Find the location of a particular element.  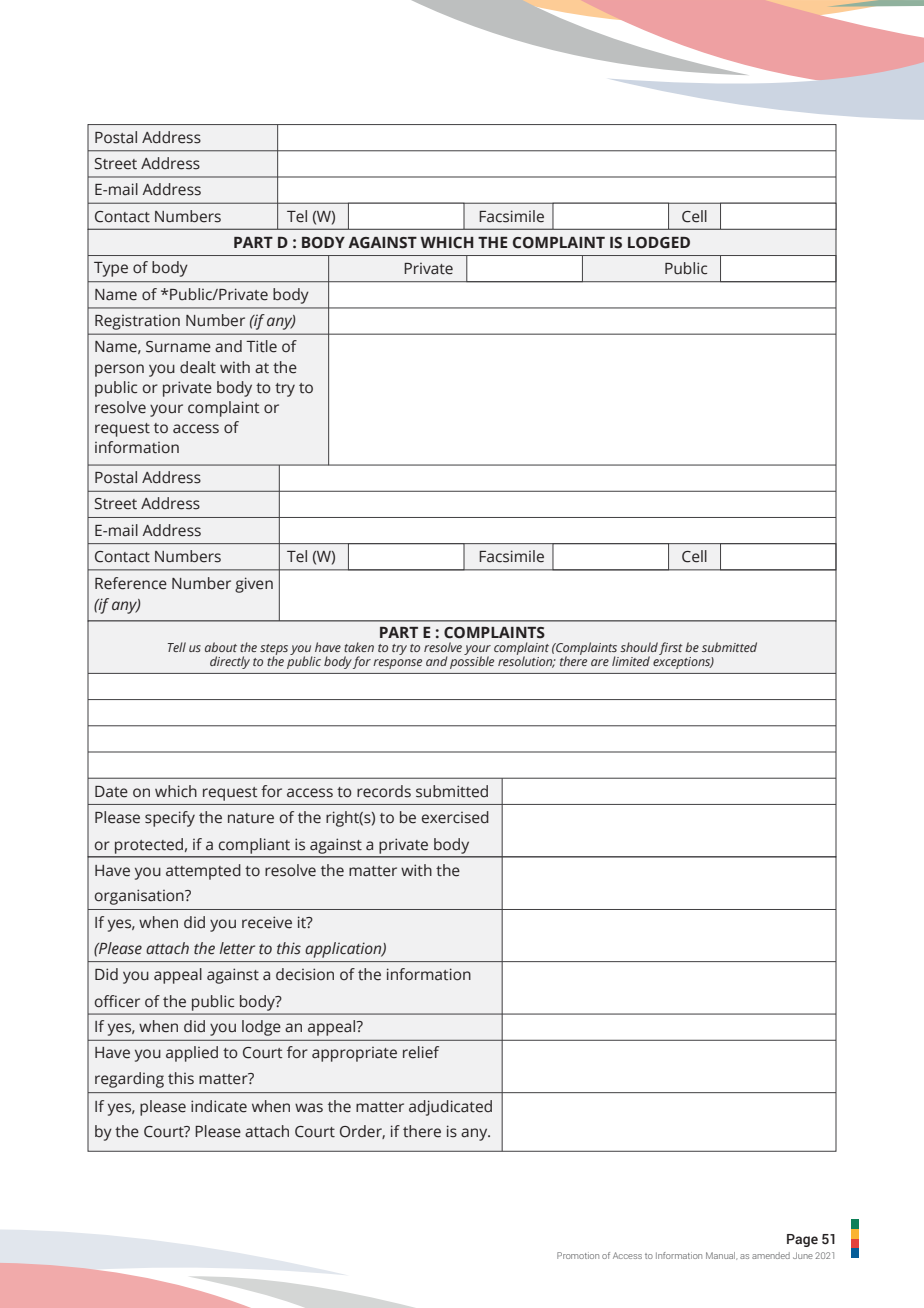

adjudicated is located at coordinates (450, 1108).
